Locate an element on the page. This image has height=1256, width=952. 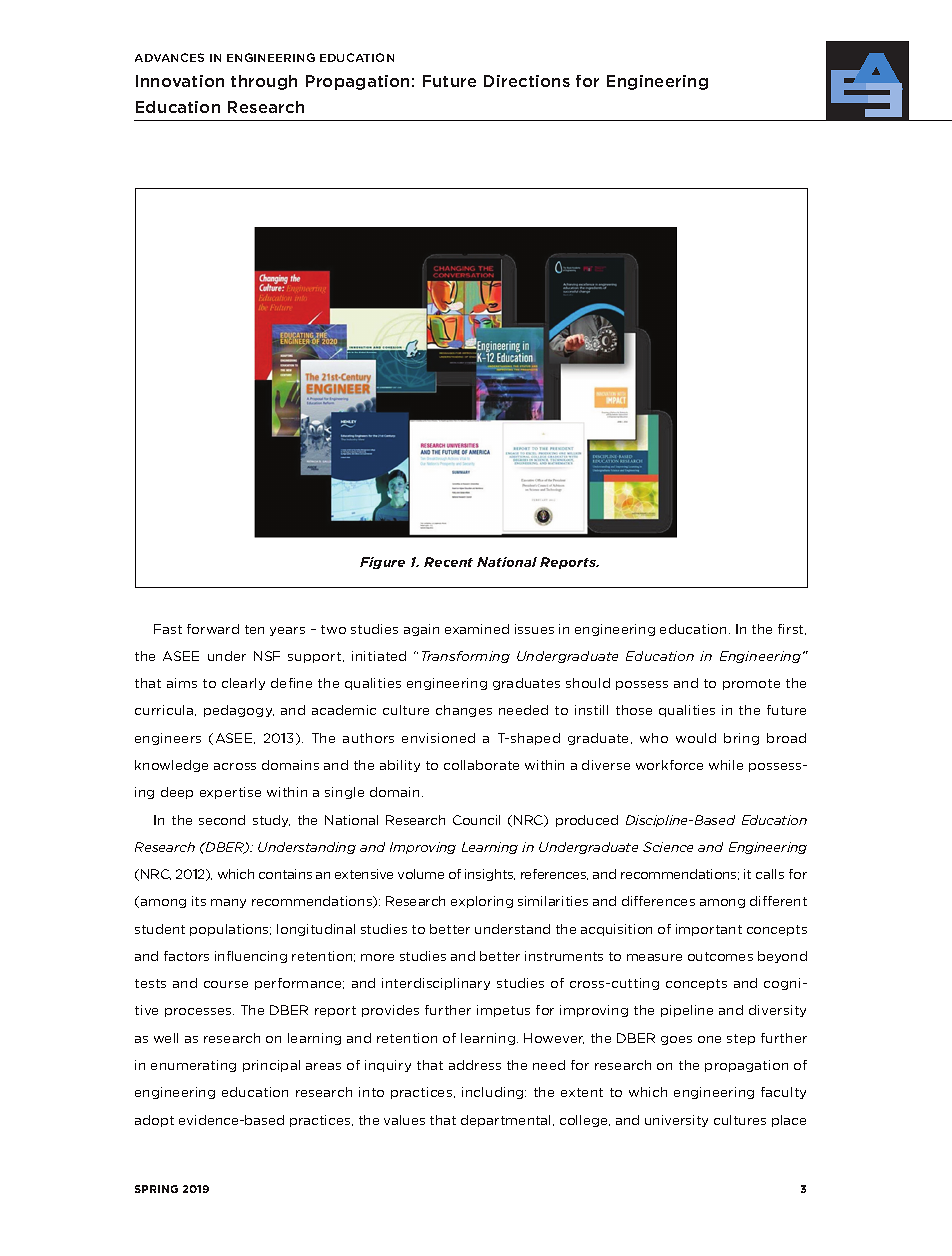
Directions is located at coordinates (527, 81).
